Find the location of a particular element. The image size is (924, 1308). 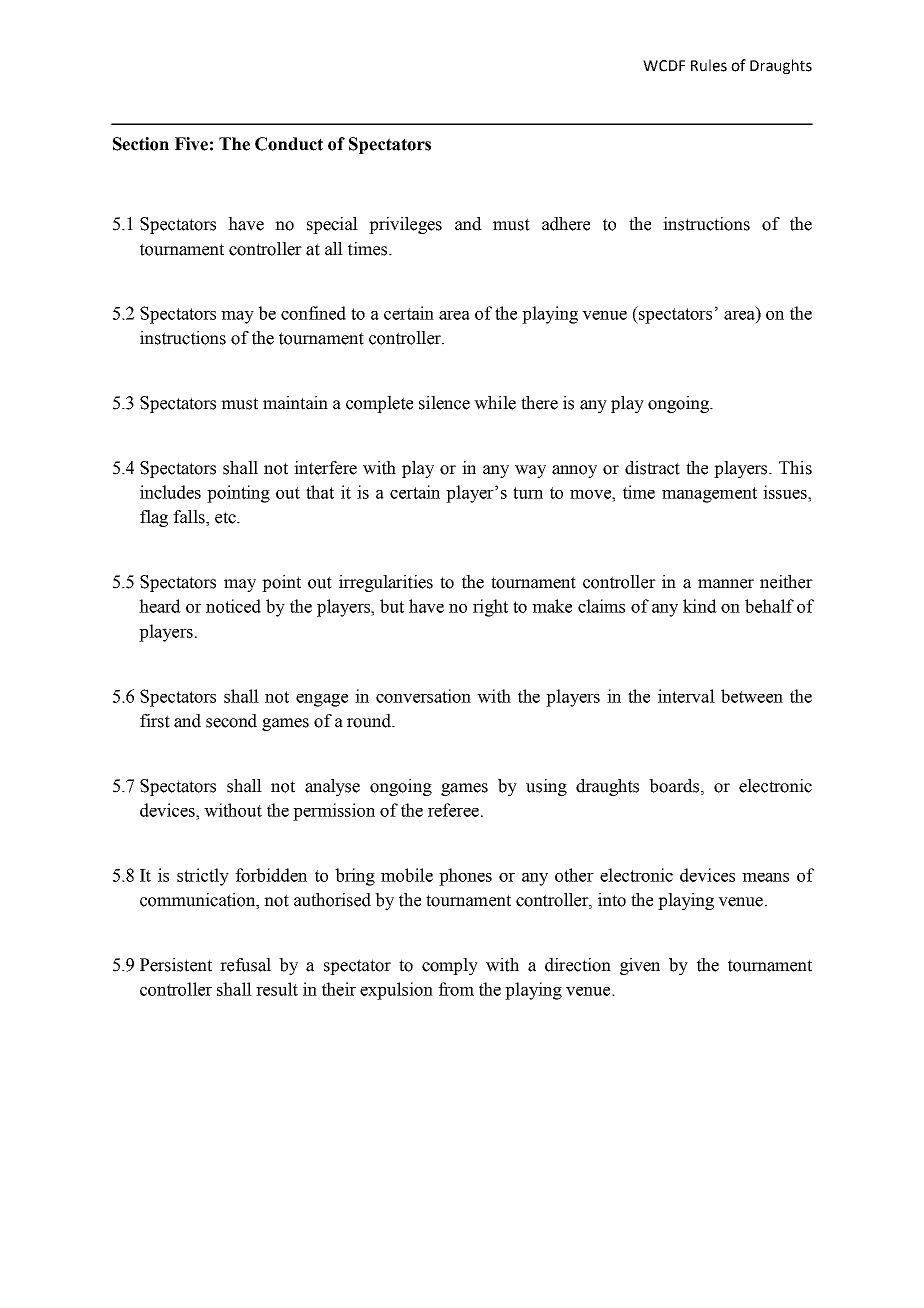

Conduct is located at coordinates (289, 144).
